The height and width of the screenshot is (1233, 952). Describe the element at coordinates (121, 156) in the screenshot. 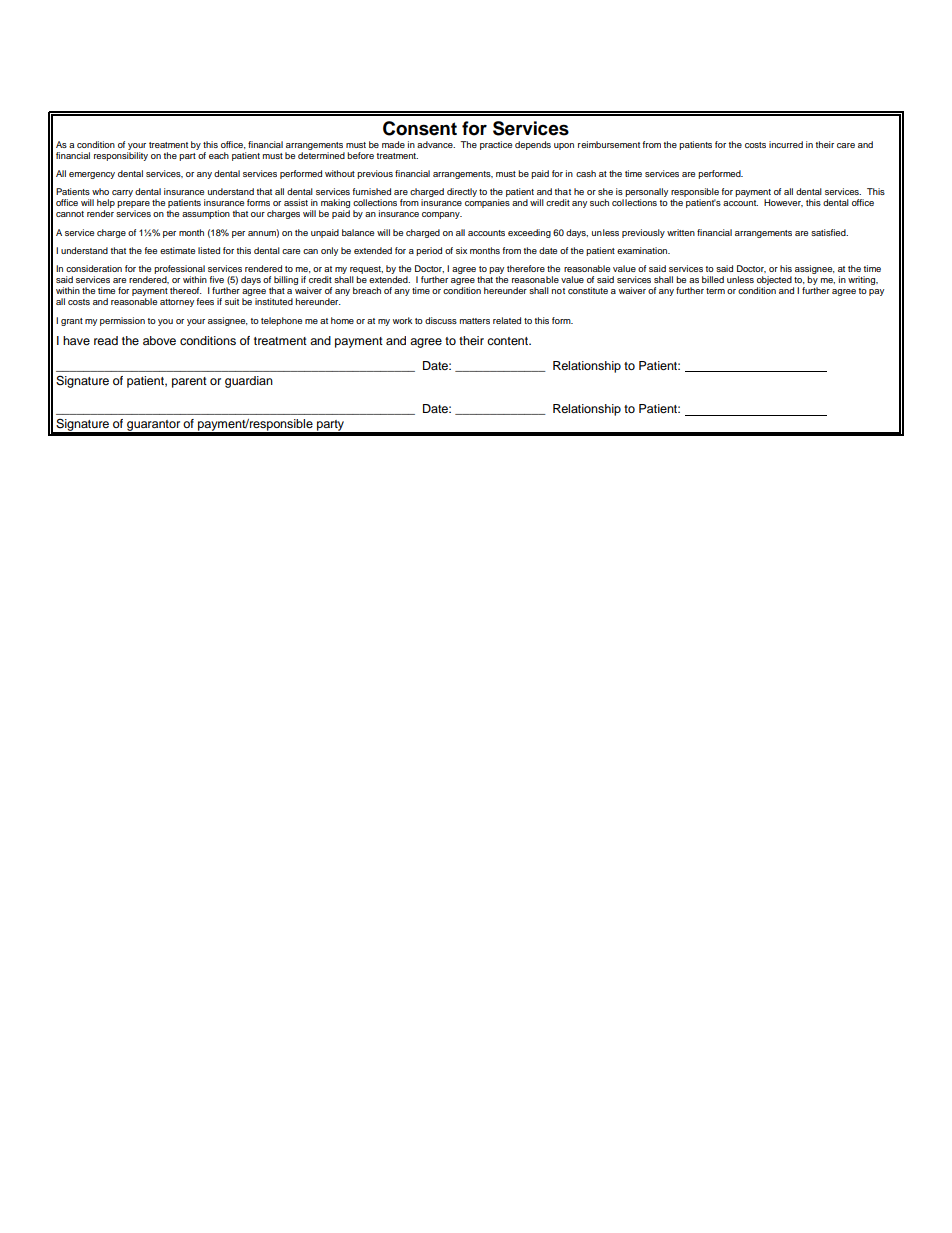

I see `responsibility` at that location.
